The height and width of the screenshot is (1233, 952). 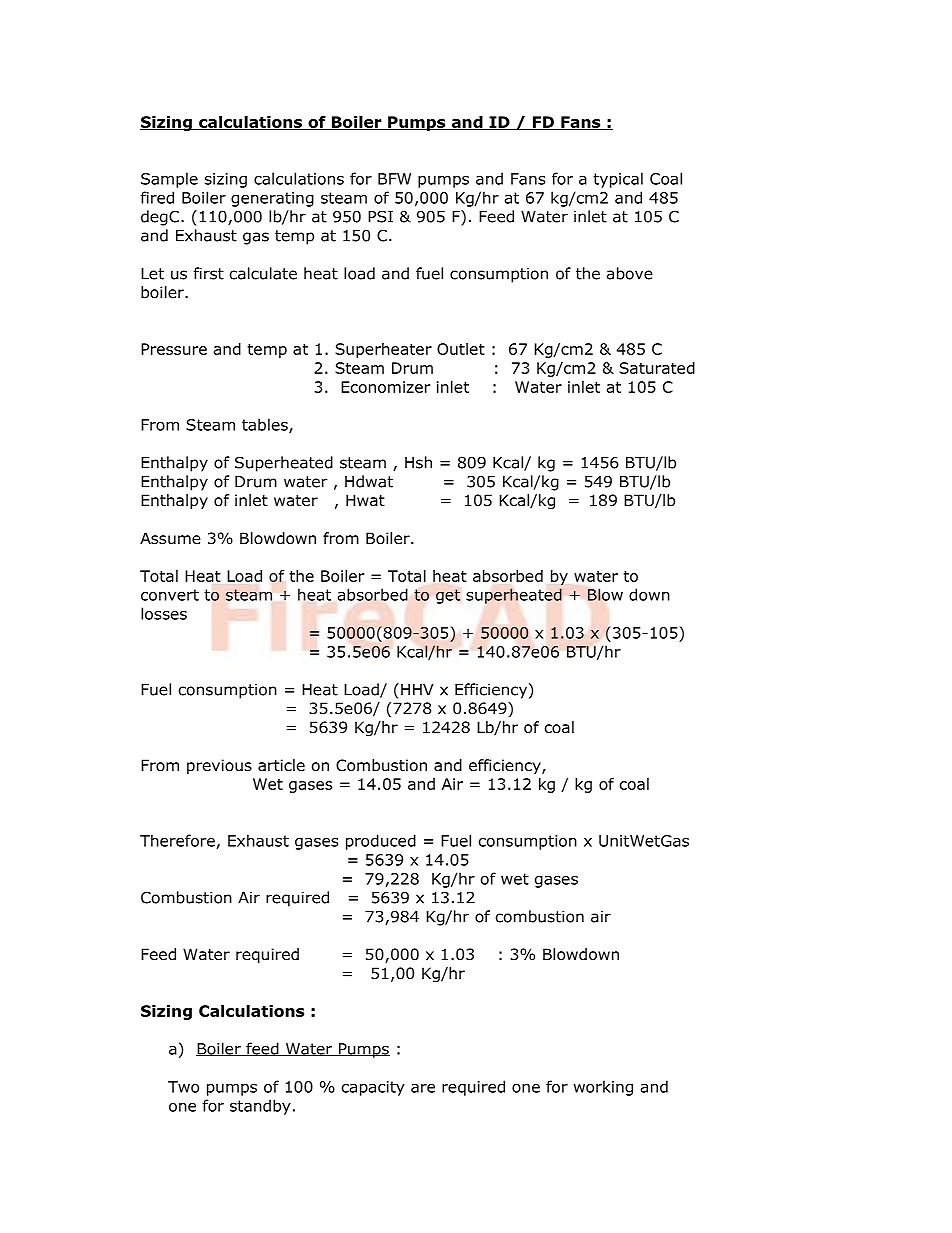 What do you see at coordinates (183, 1087) in the screenshot?
I see `Two` at bounding box center [183, 1087].
